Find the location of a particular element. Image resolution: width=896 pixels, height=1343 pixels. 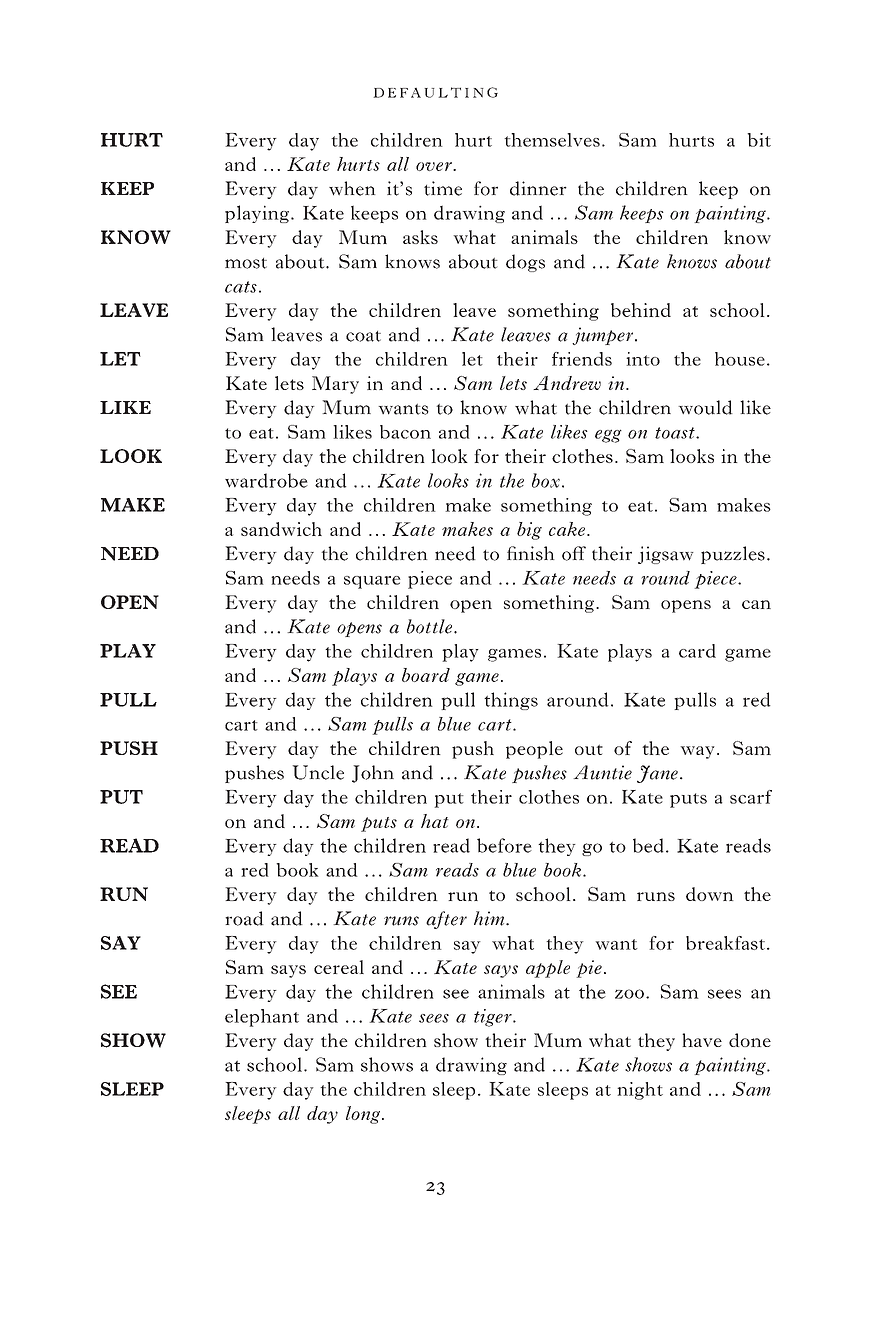

when is located at coordinates (352, 188).
